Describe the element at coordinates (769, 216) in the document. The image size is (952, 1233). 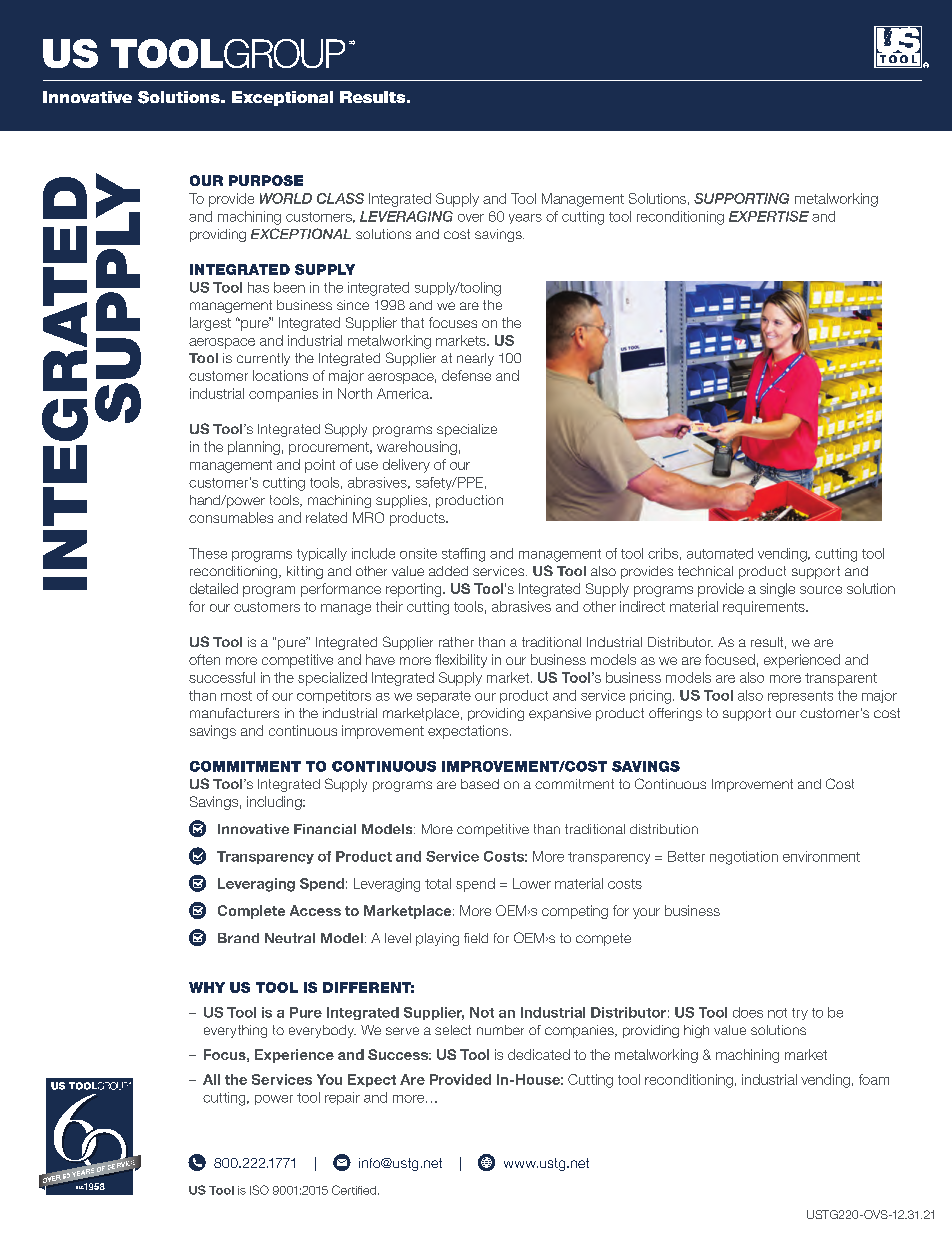
I see `EXPERTISE` at that location.
